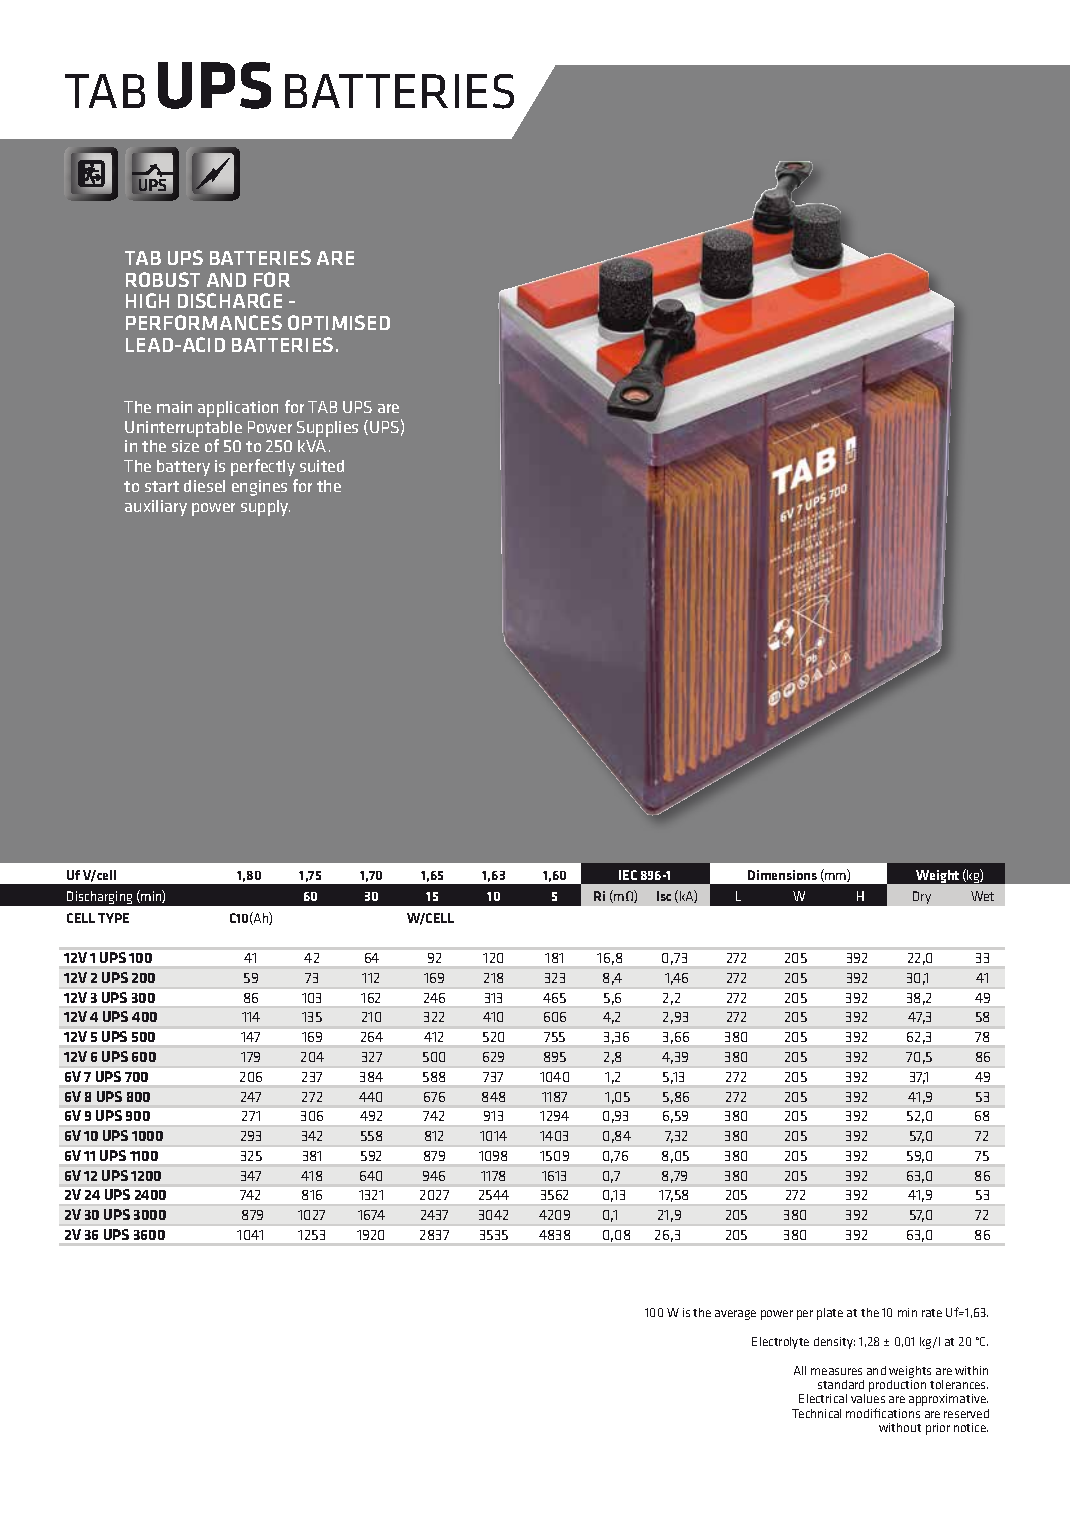  What do you see at coordinates (204, 322) in the page?
I see `performances` at bounding box center [204, 322].
